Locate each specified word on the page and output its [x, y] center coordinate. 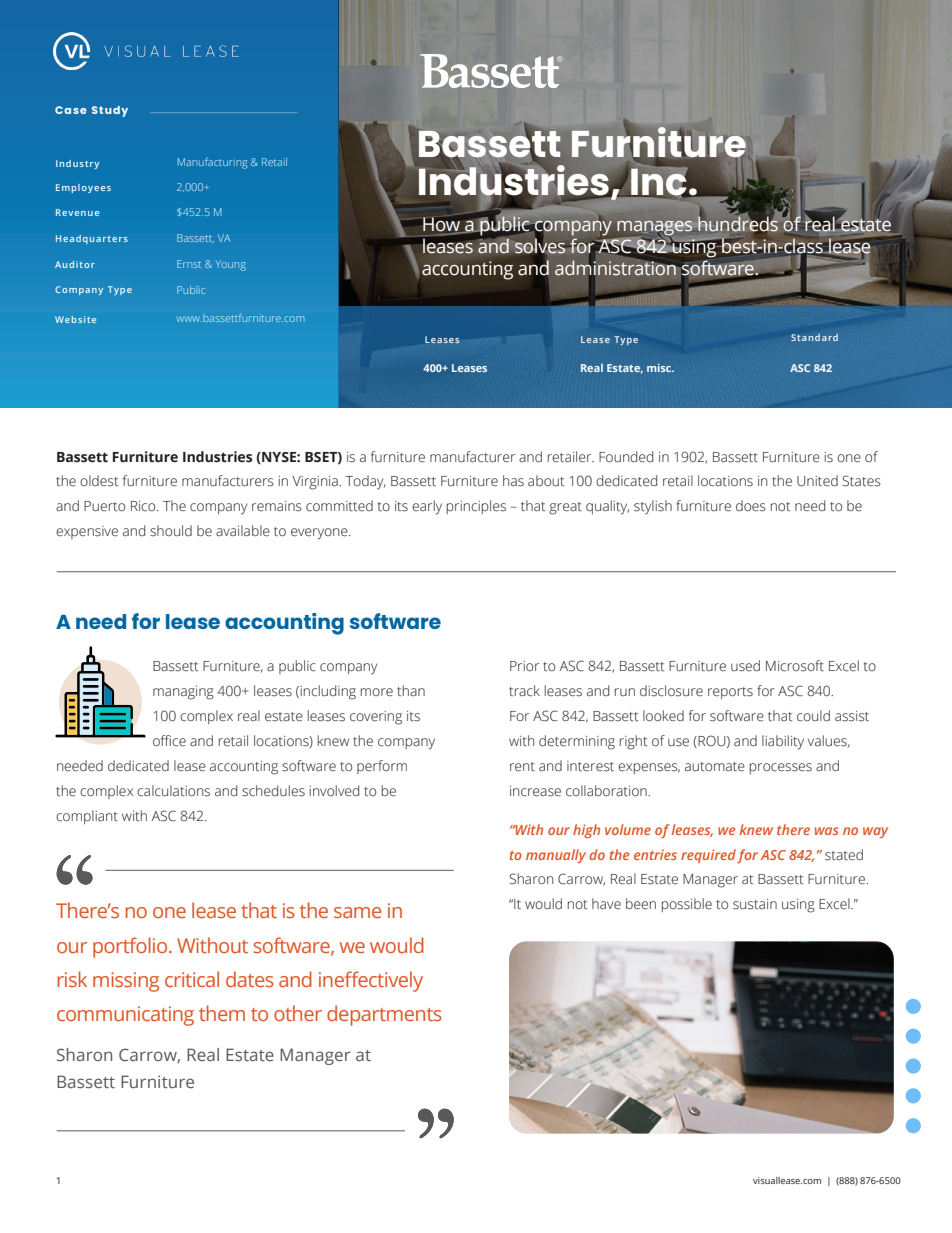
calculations [173, 791]
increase [535, 791]
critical [192, 979]
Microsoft [795, 666]
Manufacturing [213, 163]
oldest [99, 481]
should [171, 531]
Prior [524, 666]
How [443, 225]
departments [384, 1015]
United [817, 481]
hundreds [737, 224]
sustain [755, 904]
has [513, 481]
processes [781, 768]
